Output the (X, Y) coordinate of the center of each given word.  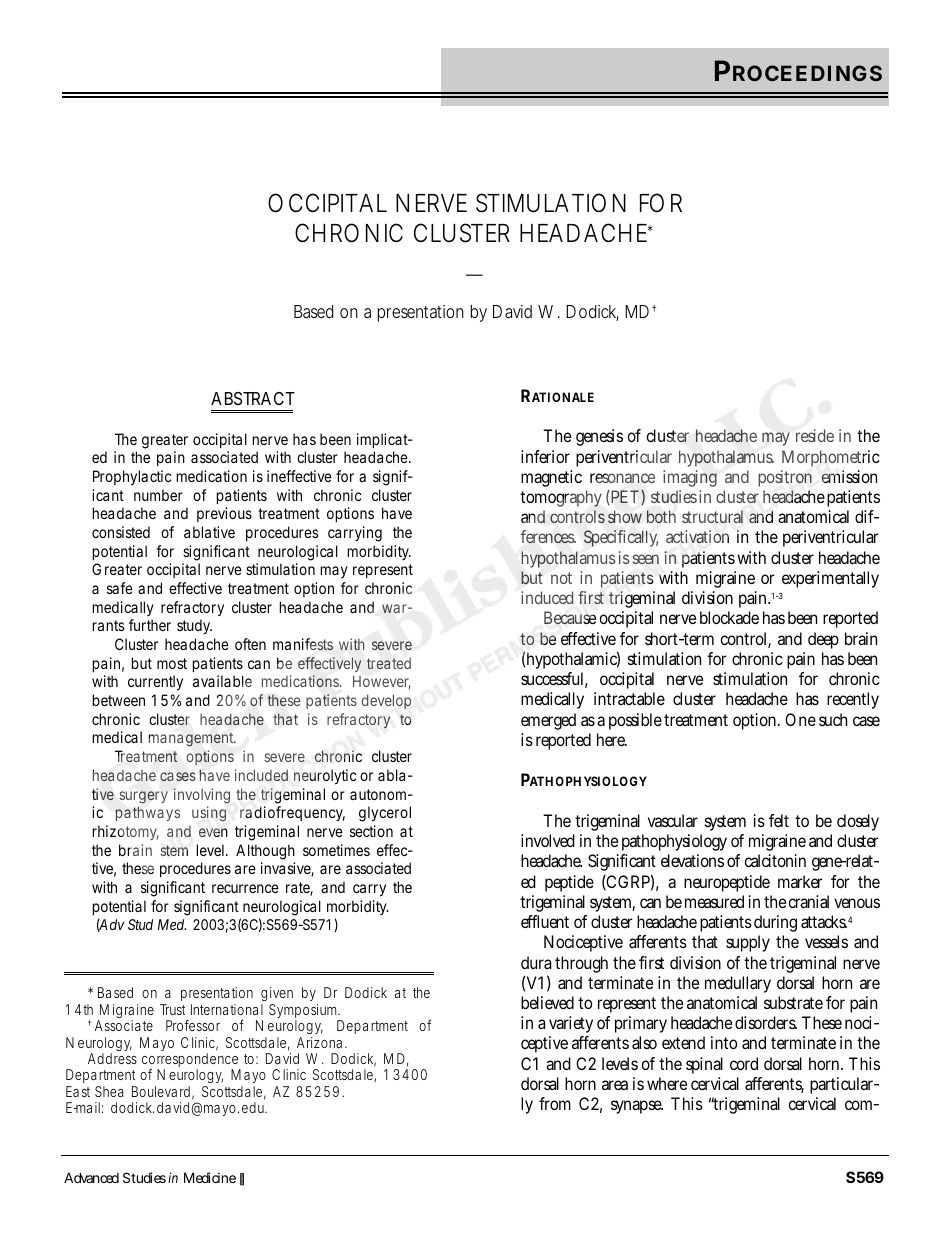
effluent (545, 921)
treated (389, 663)
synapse (637, 1107)
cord (744, 1063)
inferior (545, 456)
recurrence (245, 888)
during (775, 923)
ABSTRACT (253, 398)
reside (815, 435)
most (172, 663)
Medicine (210, 1177)
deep (823, 640)
